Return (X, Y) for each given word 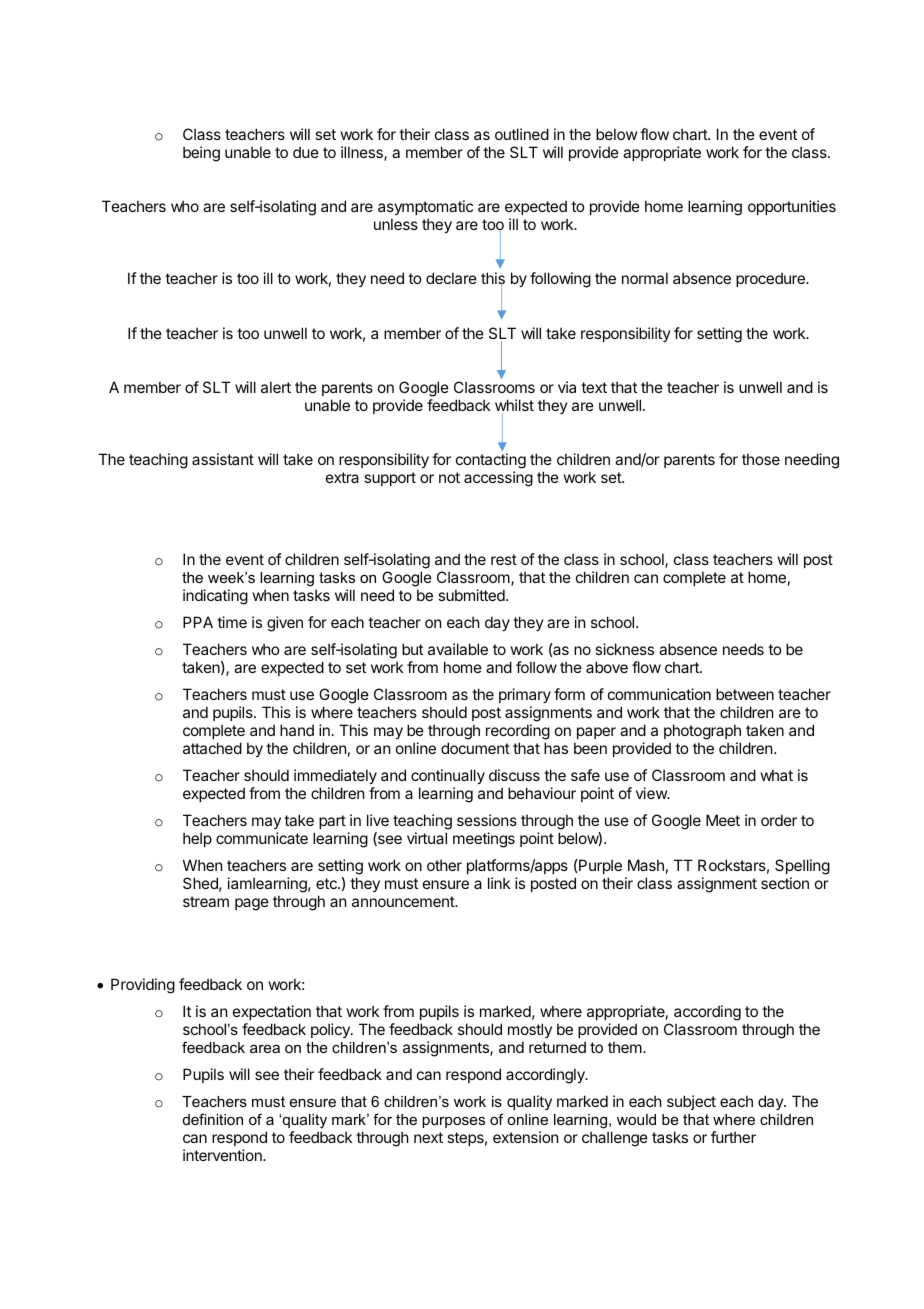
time (232, 622)
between (745, 694)
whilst (514, 405)
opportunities (792, 207)
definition (213, 1119)
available (458, 649)
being (201, 154)
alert (276, 387)
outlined (522, 134)
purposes (453, 1122)
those (761, 459)
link (499, 883)
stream (206, 901)
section (785, 883)
